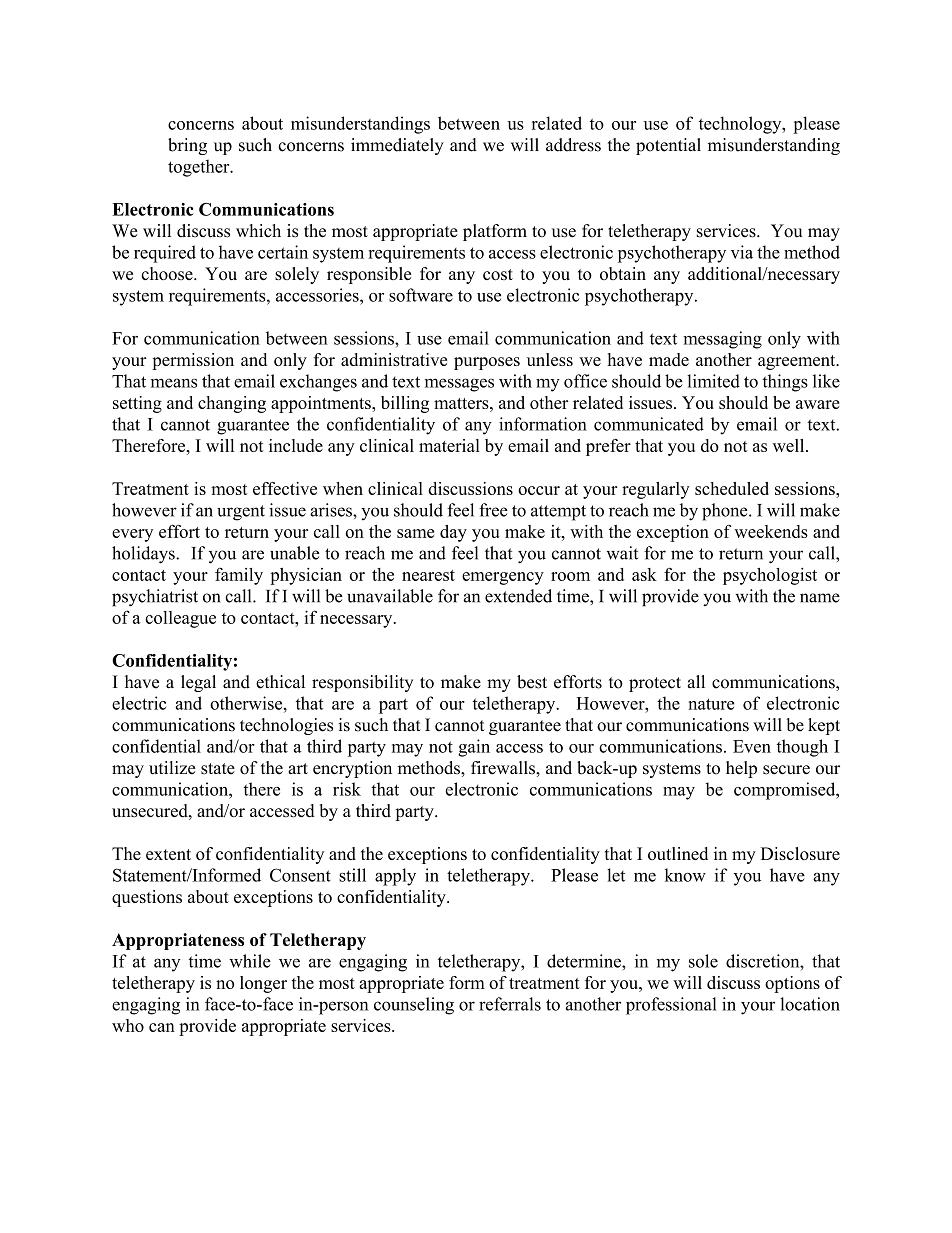  Describe the element at coordinates (397, 146) in the screenshot. I see `immediately` at that location.
